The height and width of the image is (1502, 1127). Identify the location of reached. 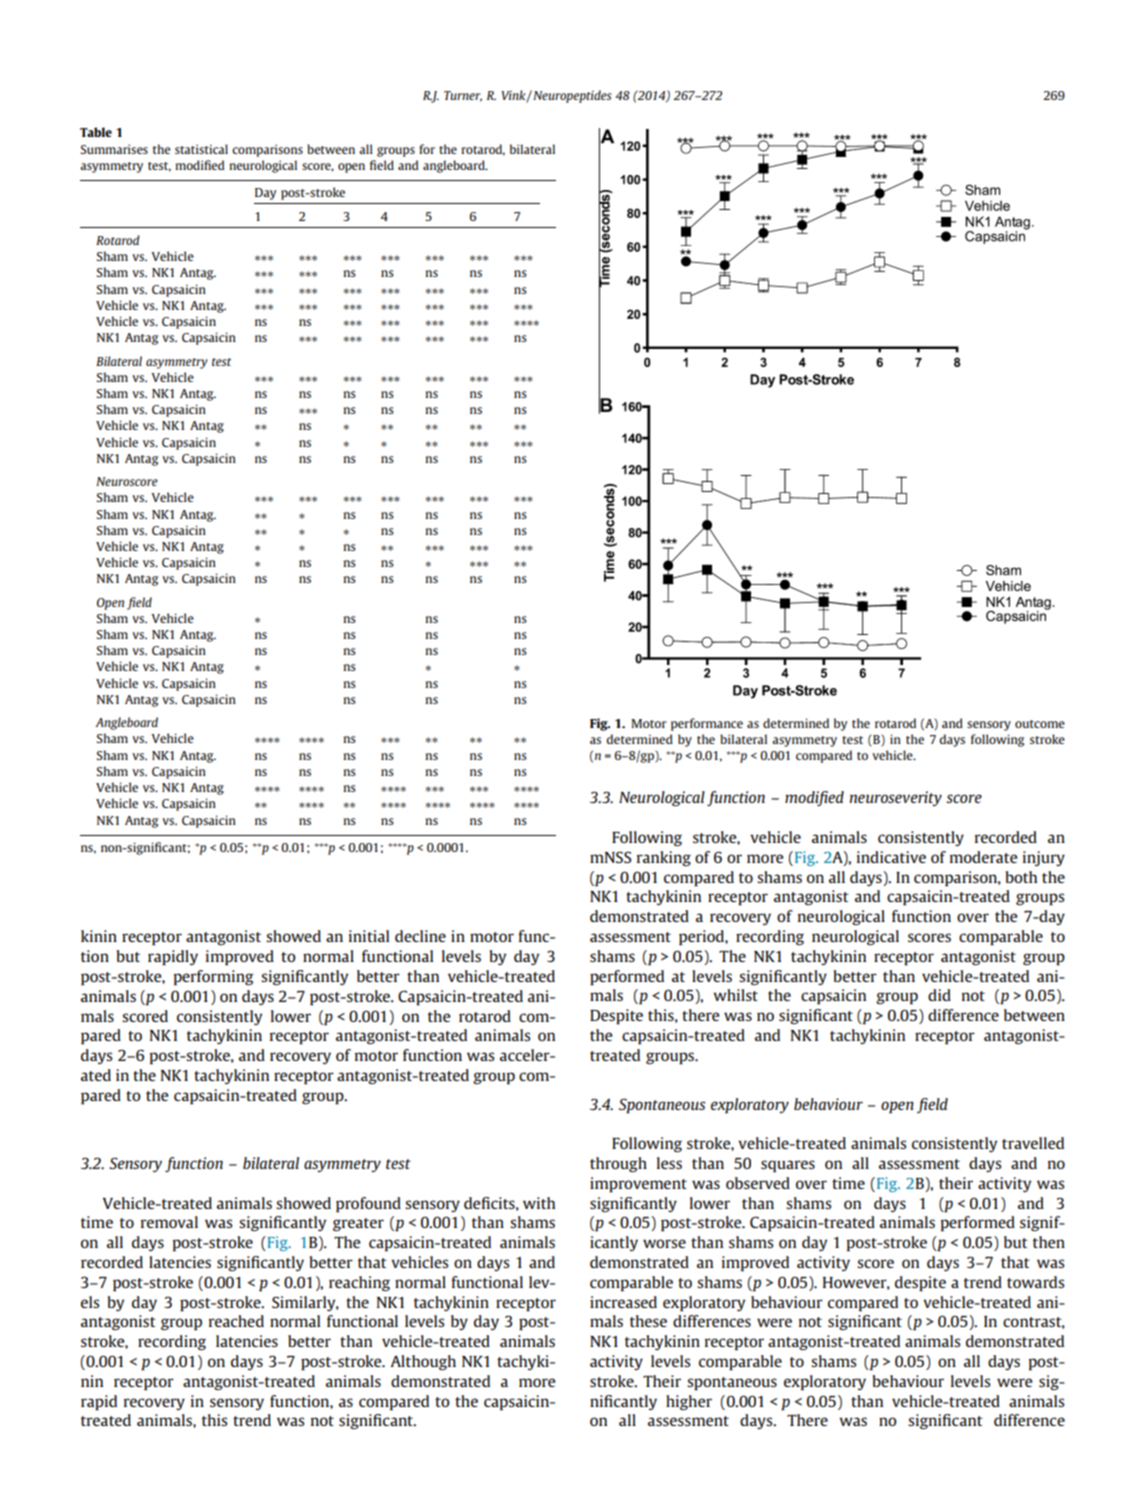
(236, 1321).
